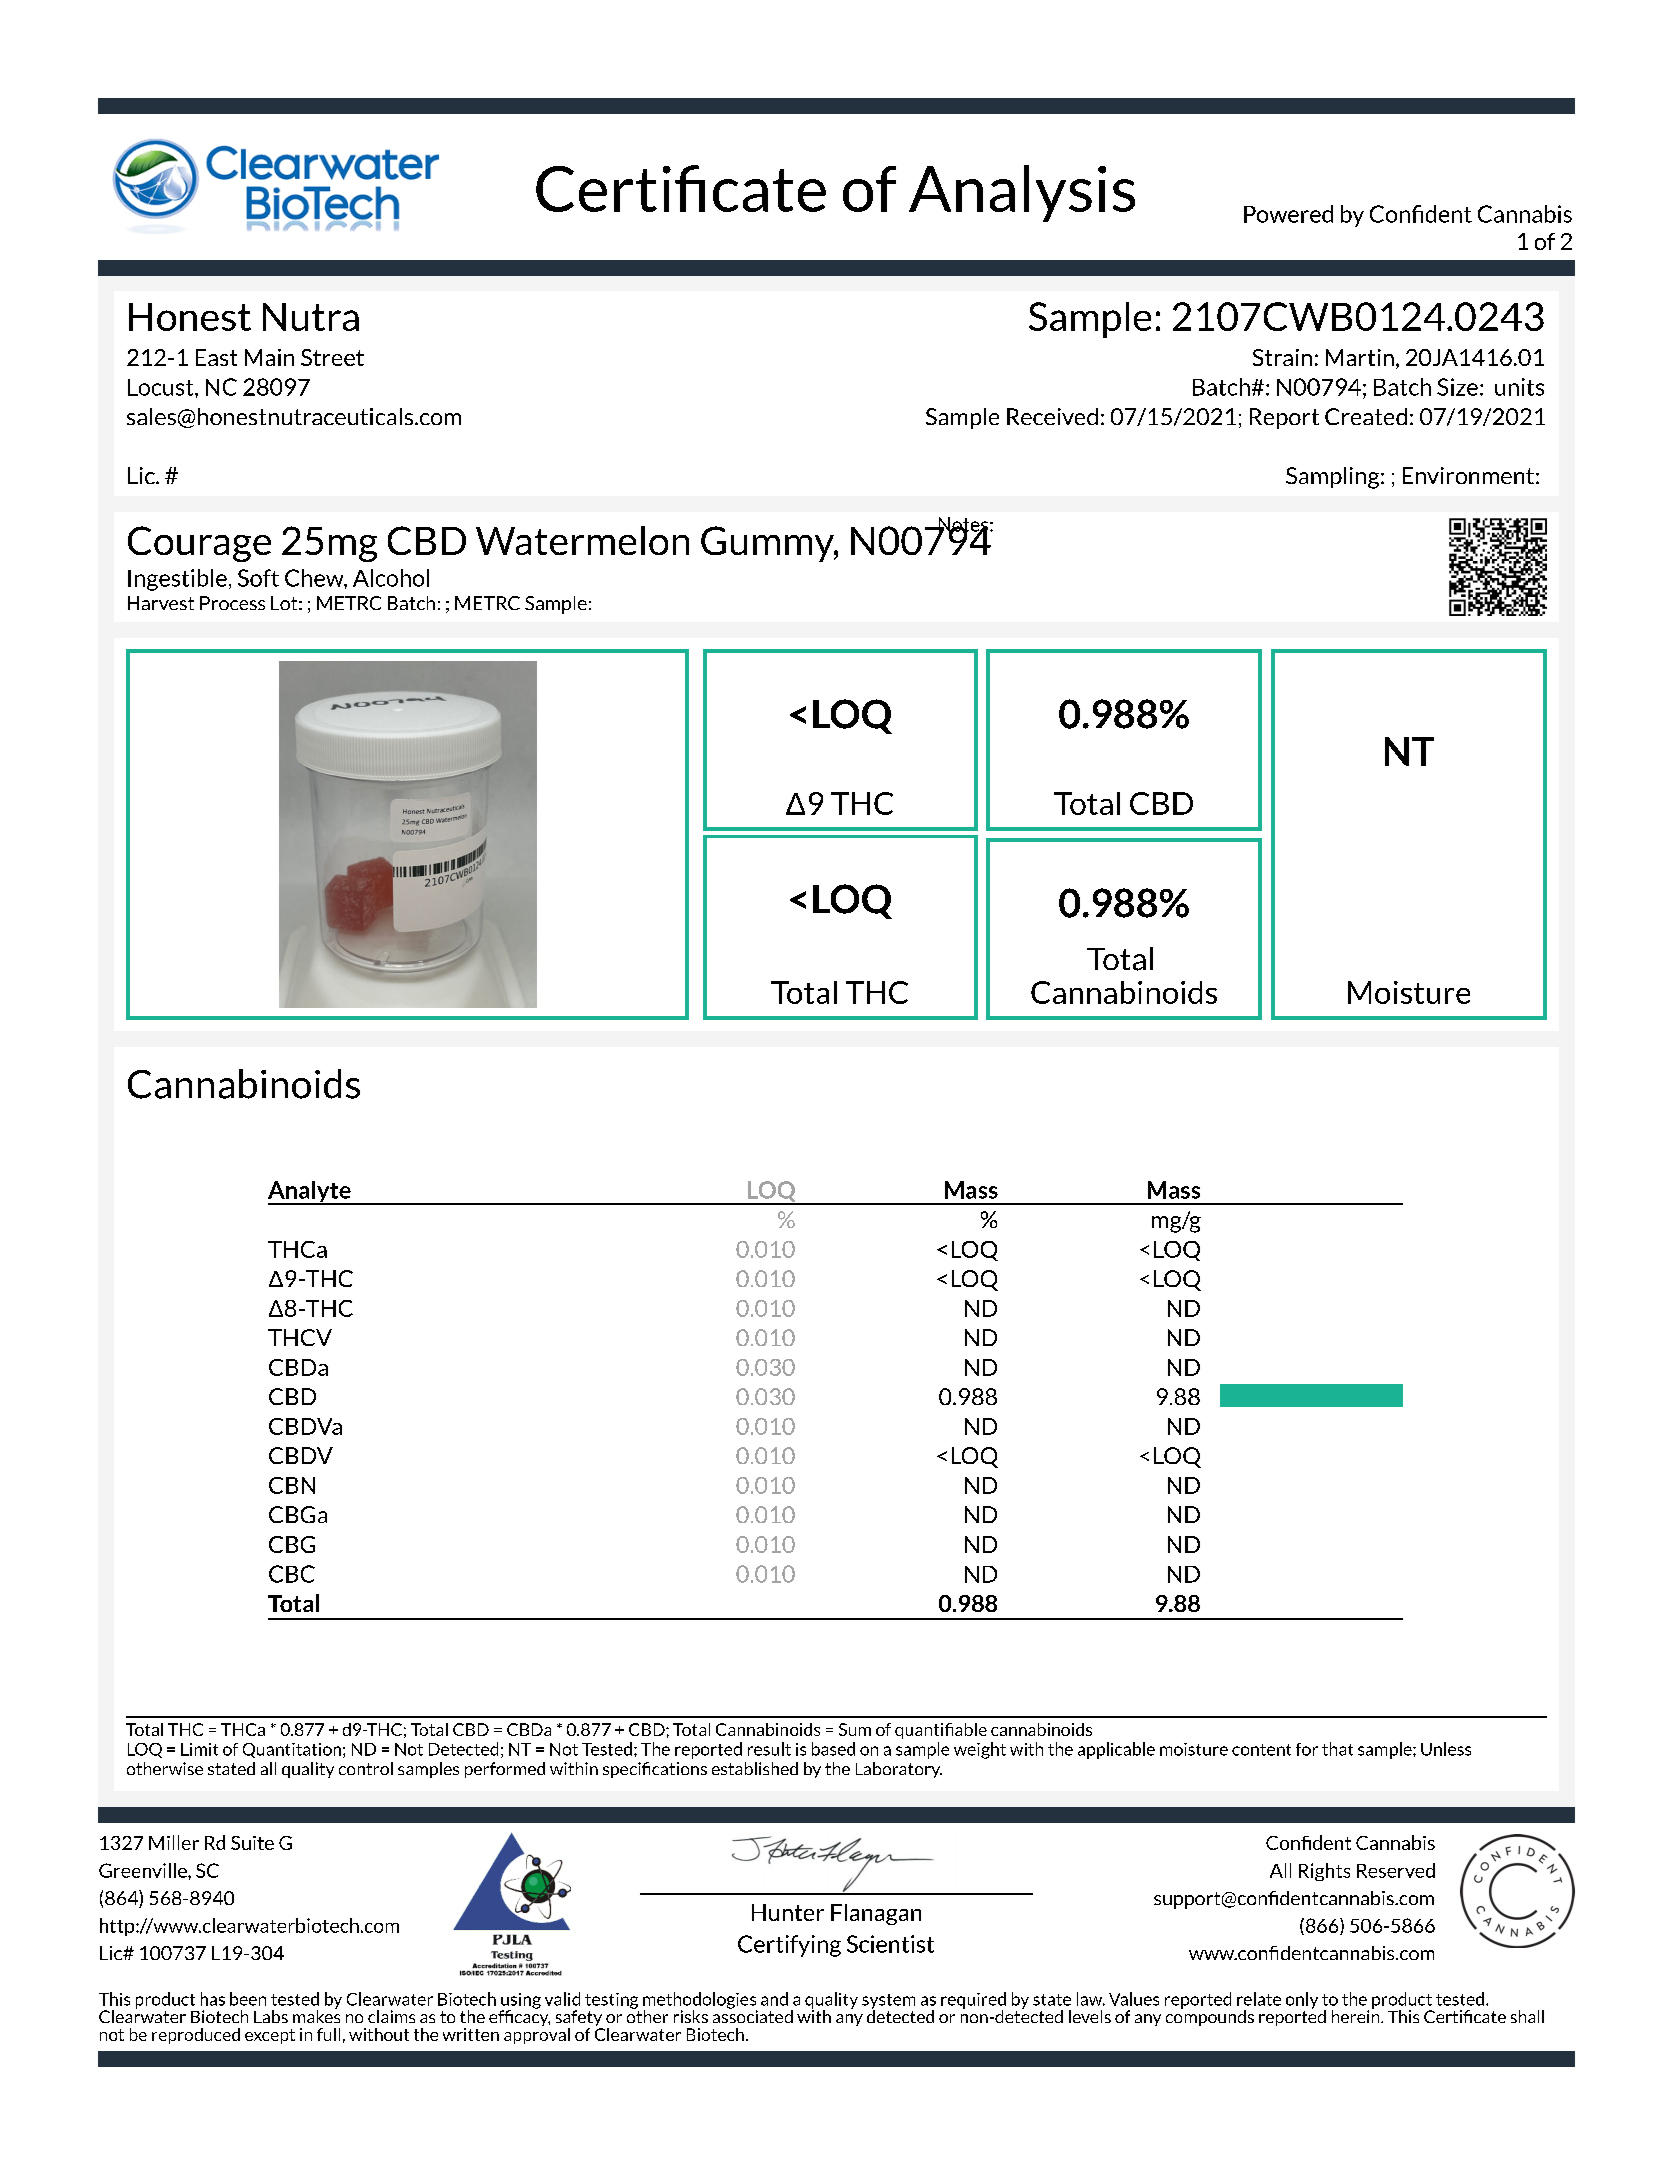 The image size is (1673, 2165). What do you see at coordinates (316, 2015) in the document?
I see `makes` at bounding box center [316, 2015].
